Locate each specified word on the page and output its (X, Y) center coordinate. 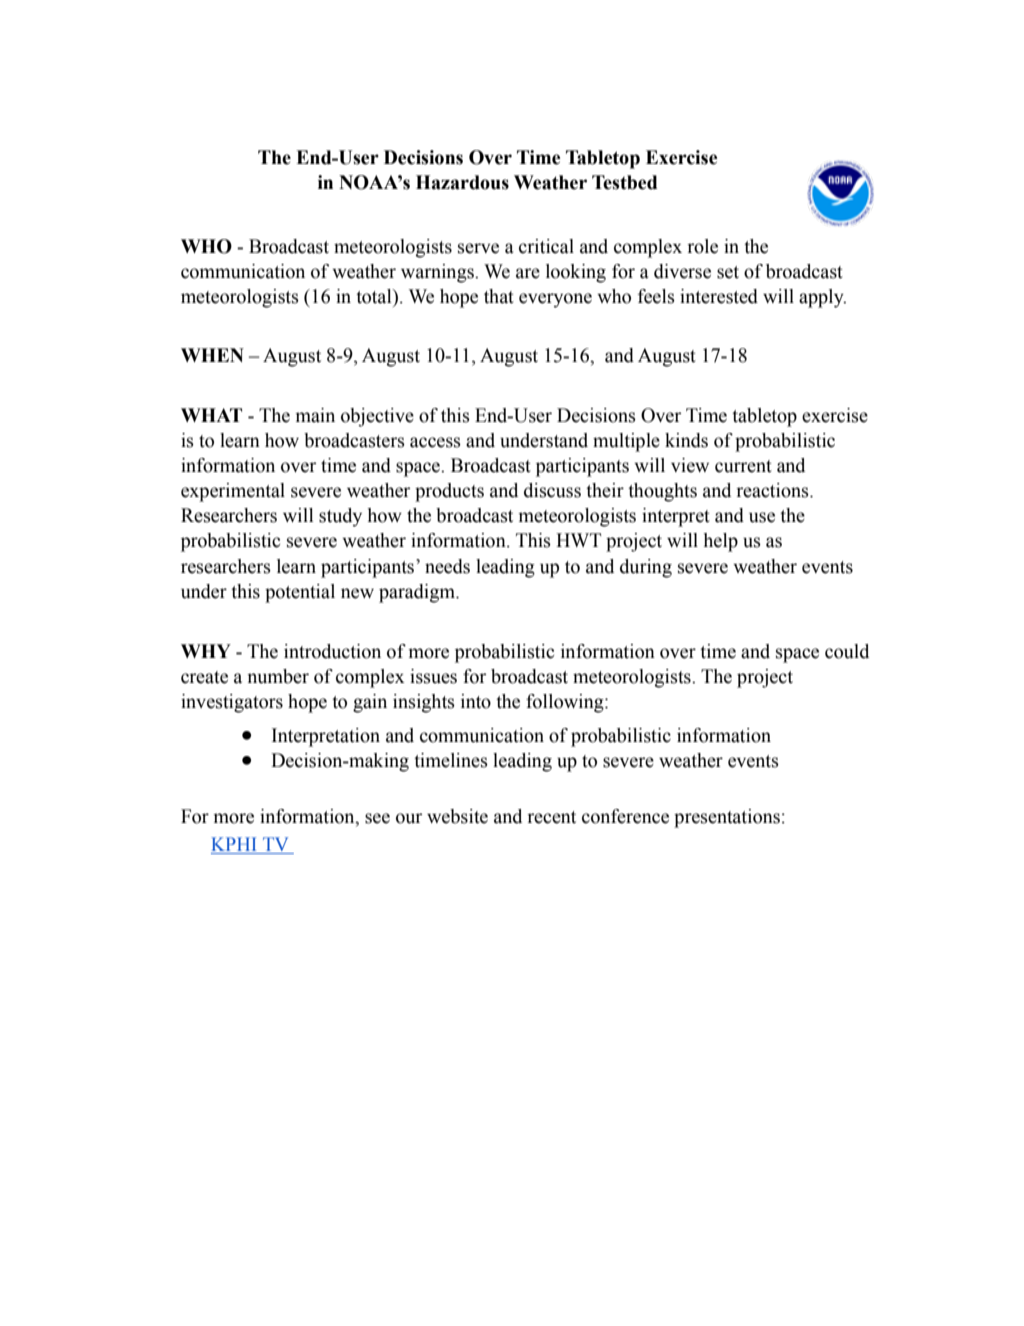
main (315, 415)
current (743, 466)
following (566, 703)
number (278, 676)
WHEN (212, 355)
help (721, 542)
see (377, 818)
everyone (555, 300)
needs (447, 566)
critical (546, 246)
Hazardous (462, 182)
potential (300, 593)
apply (822, 298)
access (435, 442)
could (847, 651)
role (702, 246)
